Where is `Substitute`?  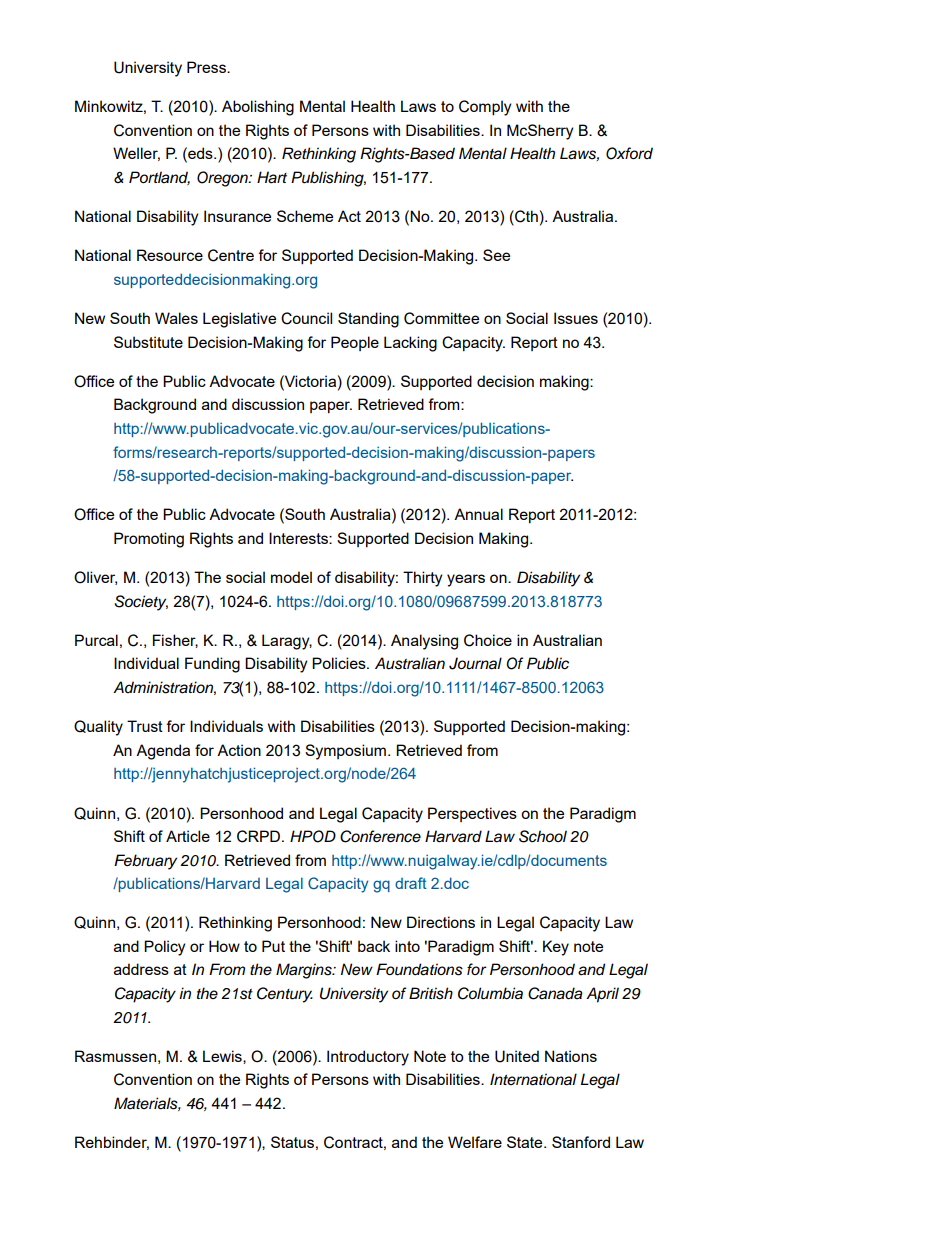 Substitute is located at coordinates (148, 342).
